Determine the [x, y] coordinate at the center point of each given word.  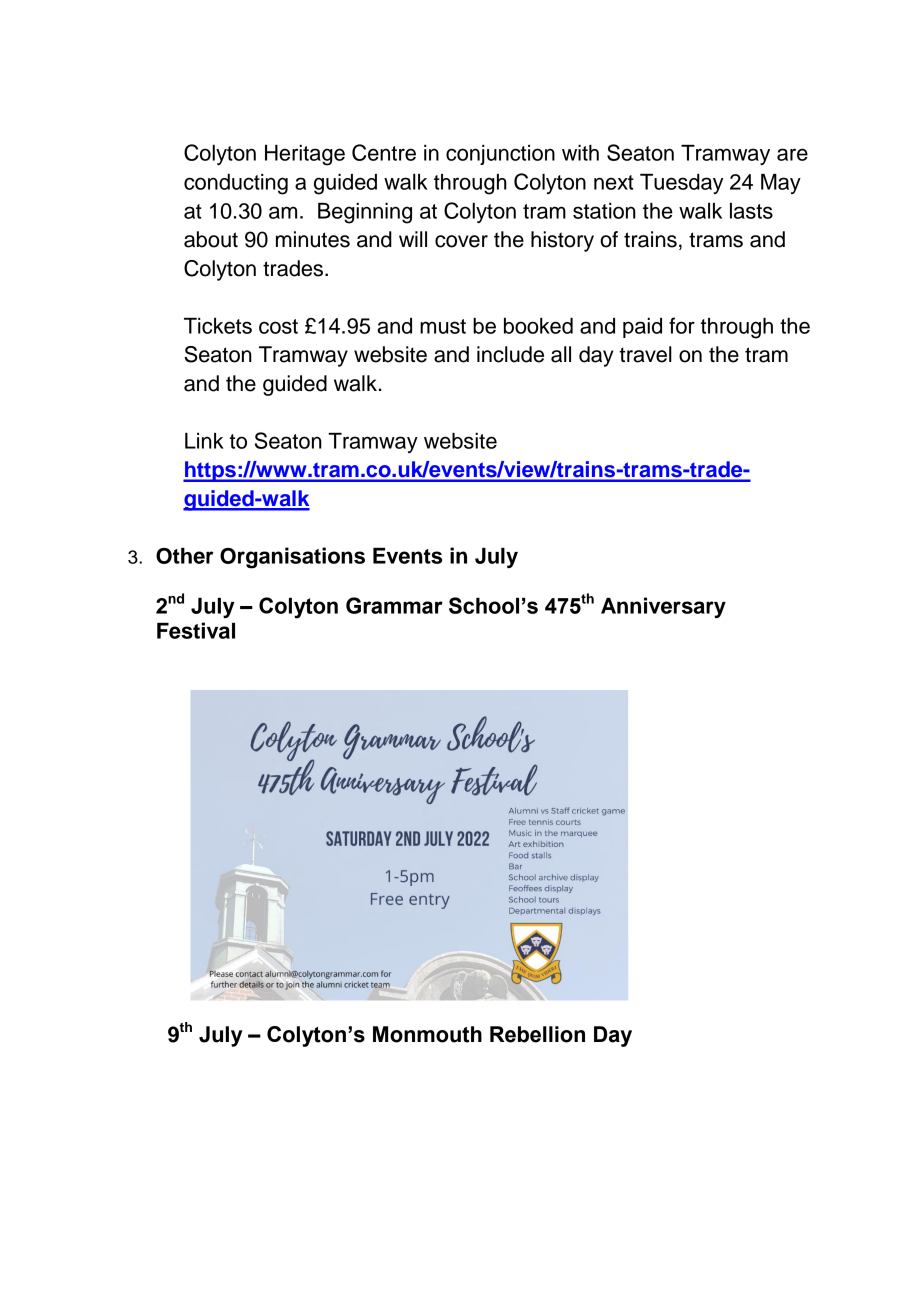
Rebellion [537, 1034]
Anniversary [663, 607]
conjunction [500, 155]
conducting [236, 184]
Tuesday [681, 184]
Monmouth [427, 1034]
